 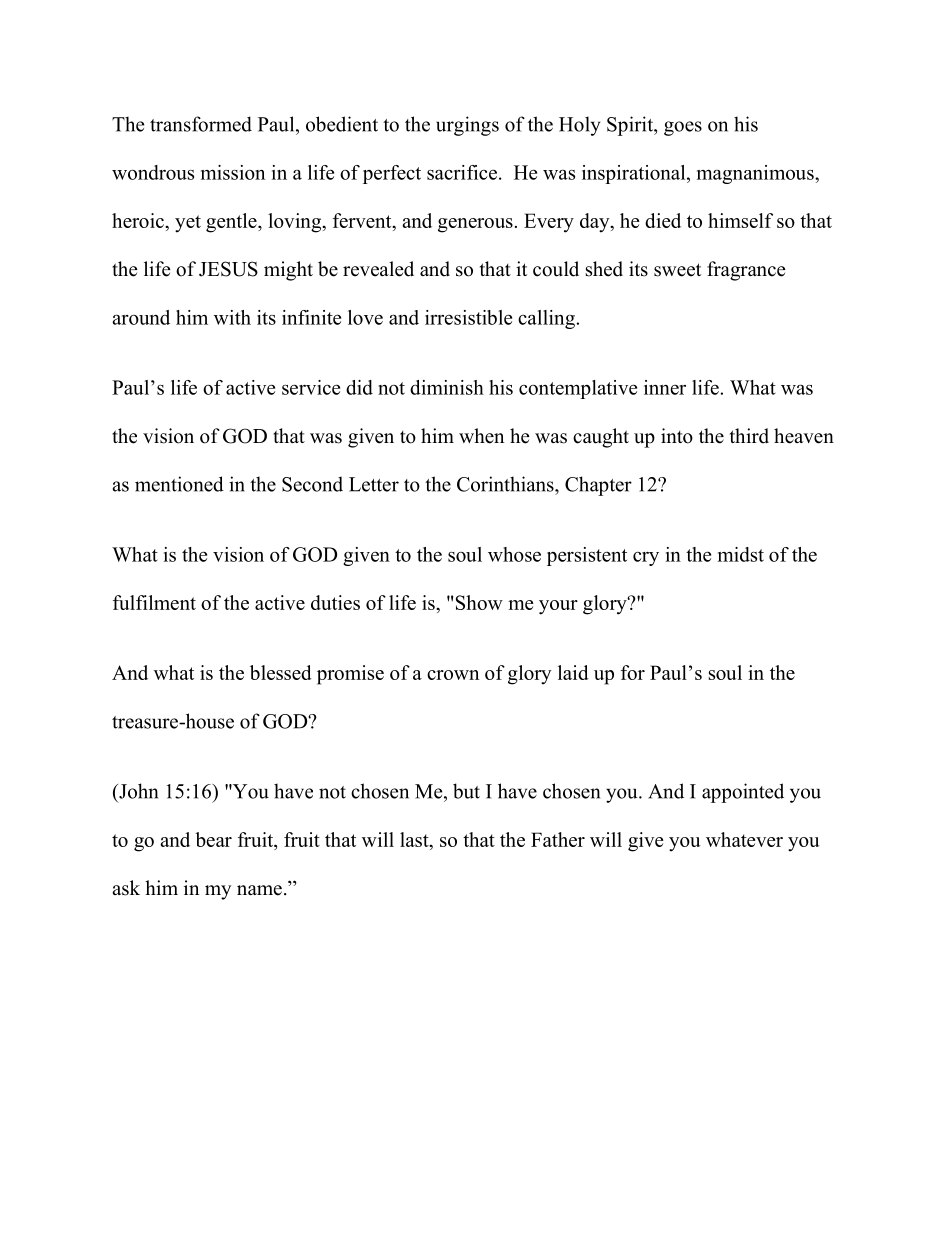 I want to click on bear, so click(x=213, y=839).
